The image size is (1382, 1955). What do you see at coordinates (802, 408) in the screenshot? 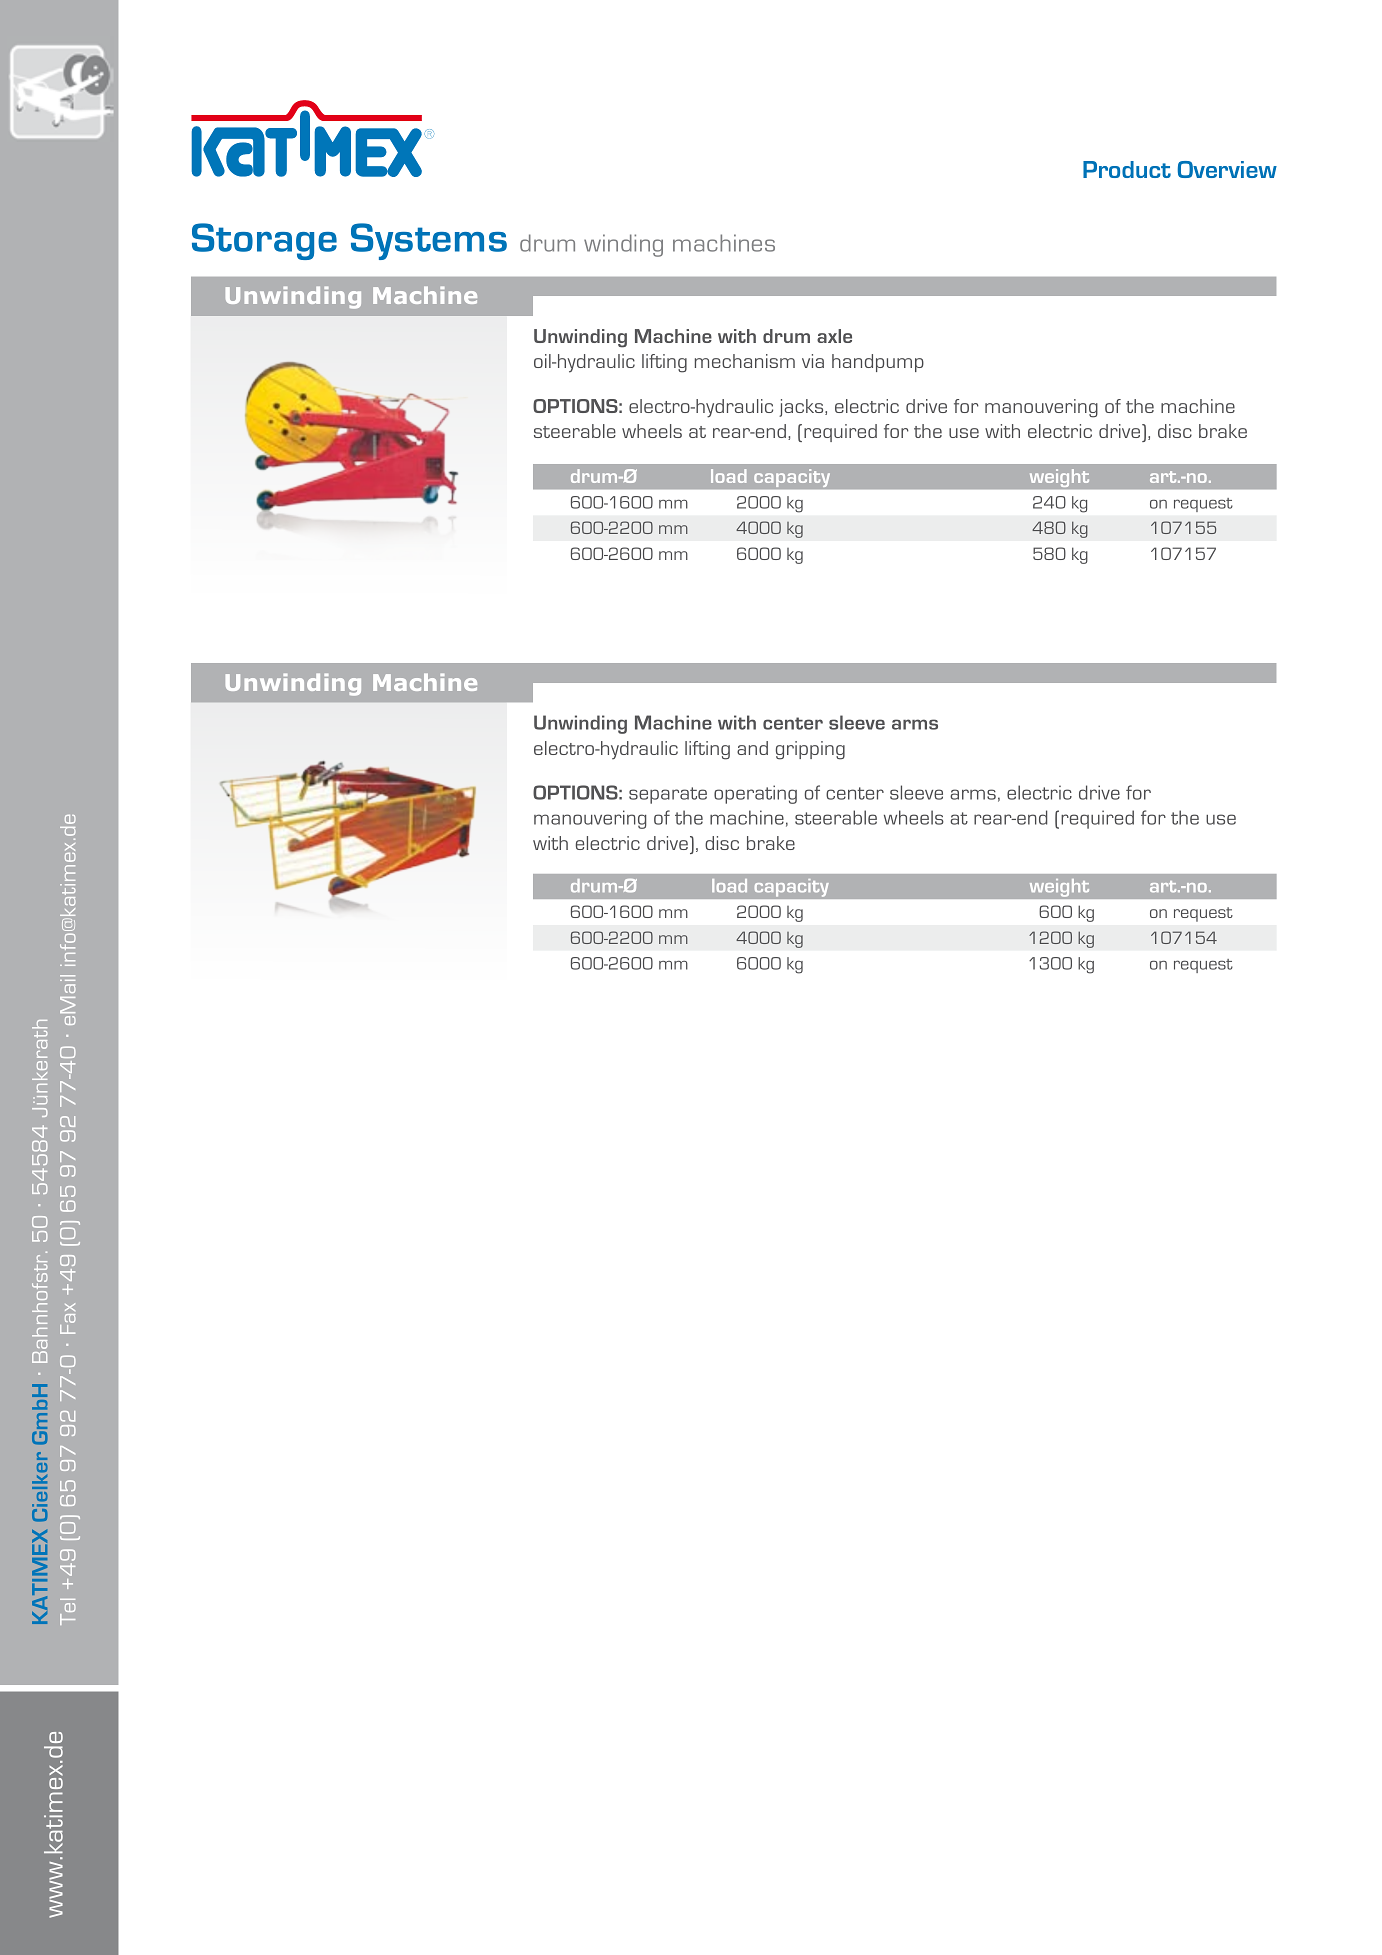
I see `jacks` at bounding box center [802, 408].
